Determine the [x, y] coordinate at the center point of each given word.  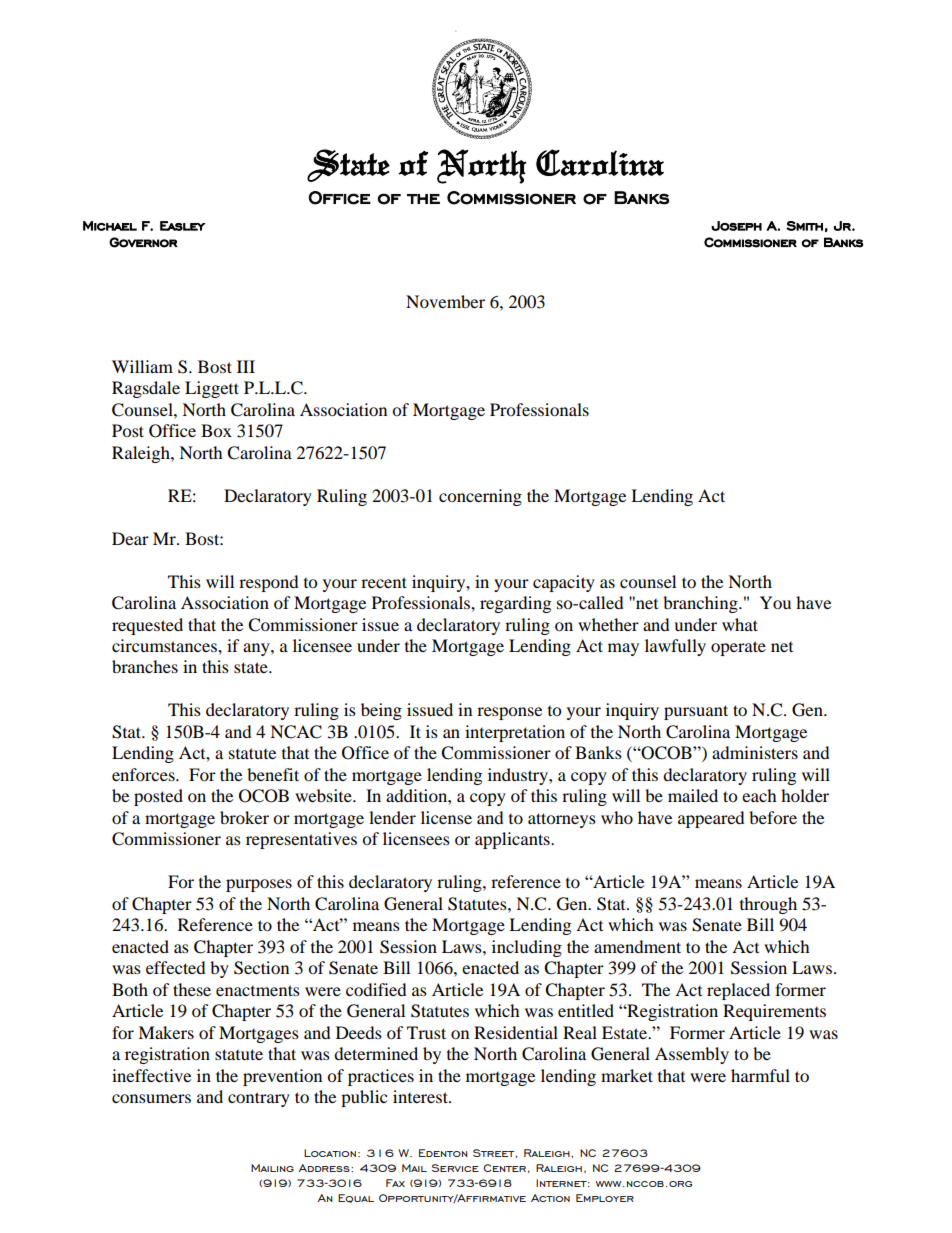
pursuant [696, 712]
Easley [183, 226]
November [445, 301]
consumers [151, 1098]
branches [145, 666]
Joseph [736, 226]
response [509, 713]
